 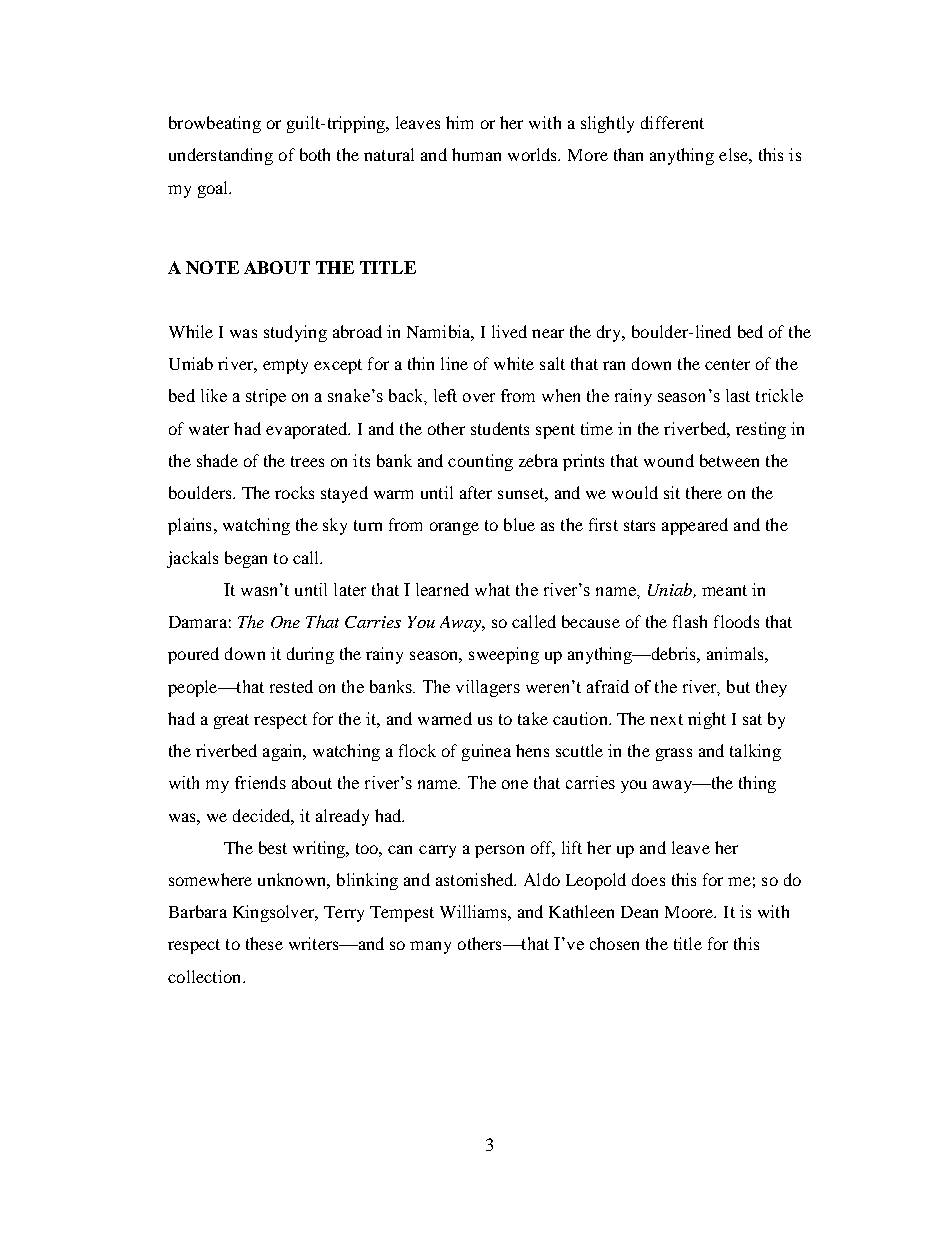 I want to click on stripe, so click(x=266, y=397).
